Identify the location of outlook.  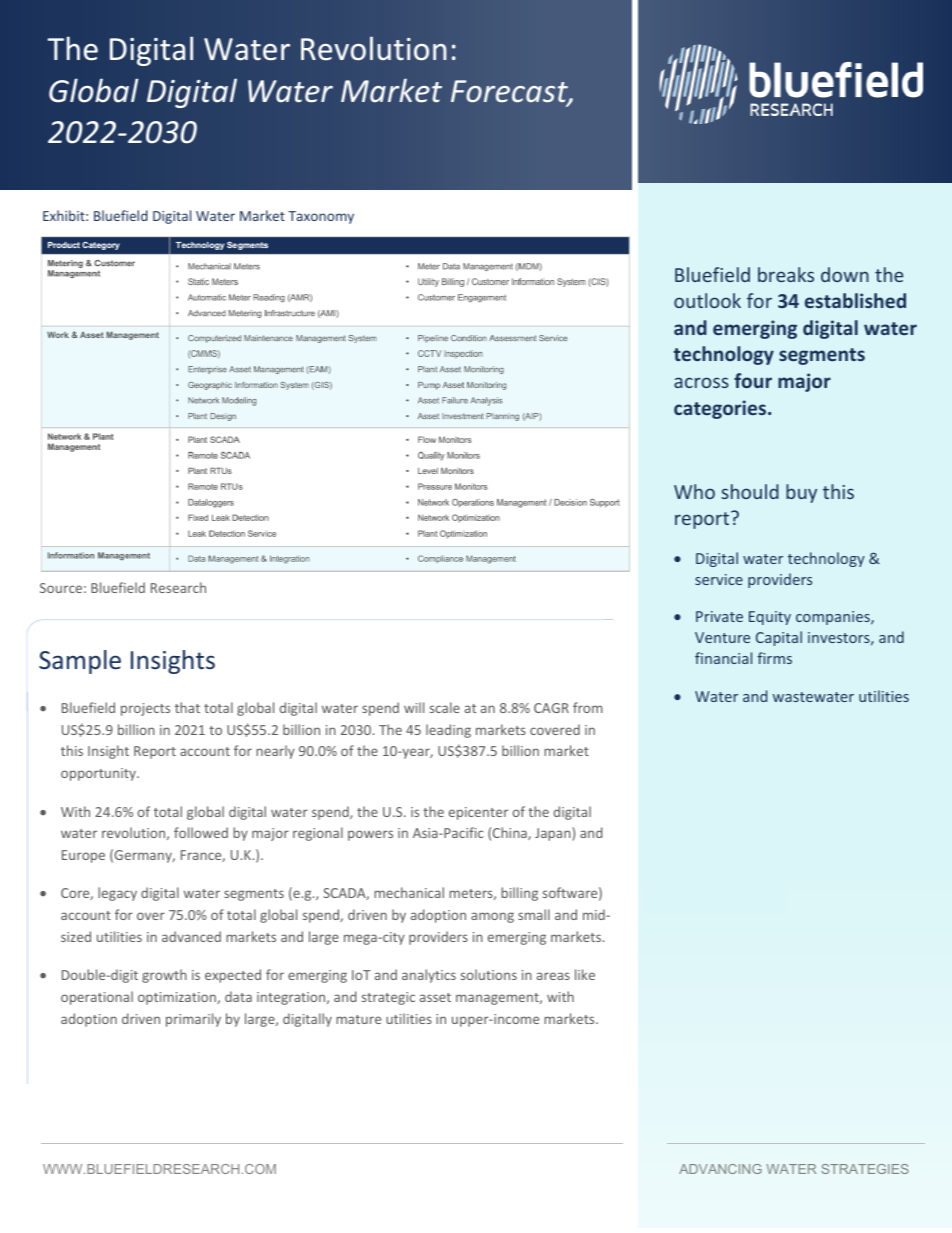
(707, 300).
